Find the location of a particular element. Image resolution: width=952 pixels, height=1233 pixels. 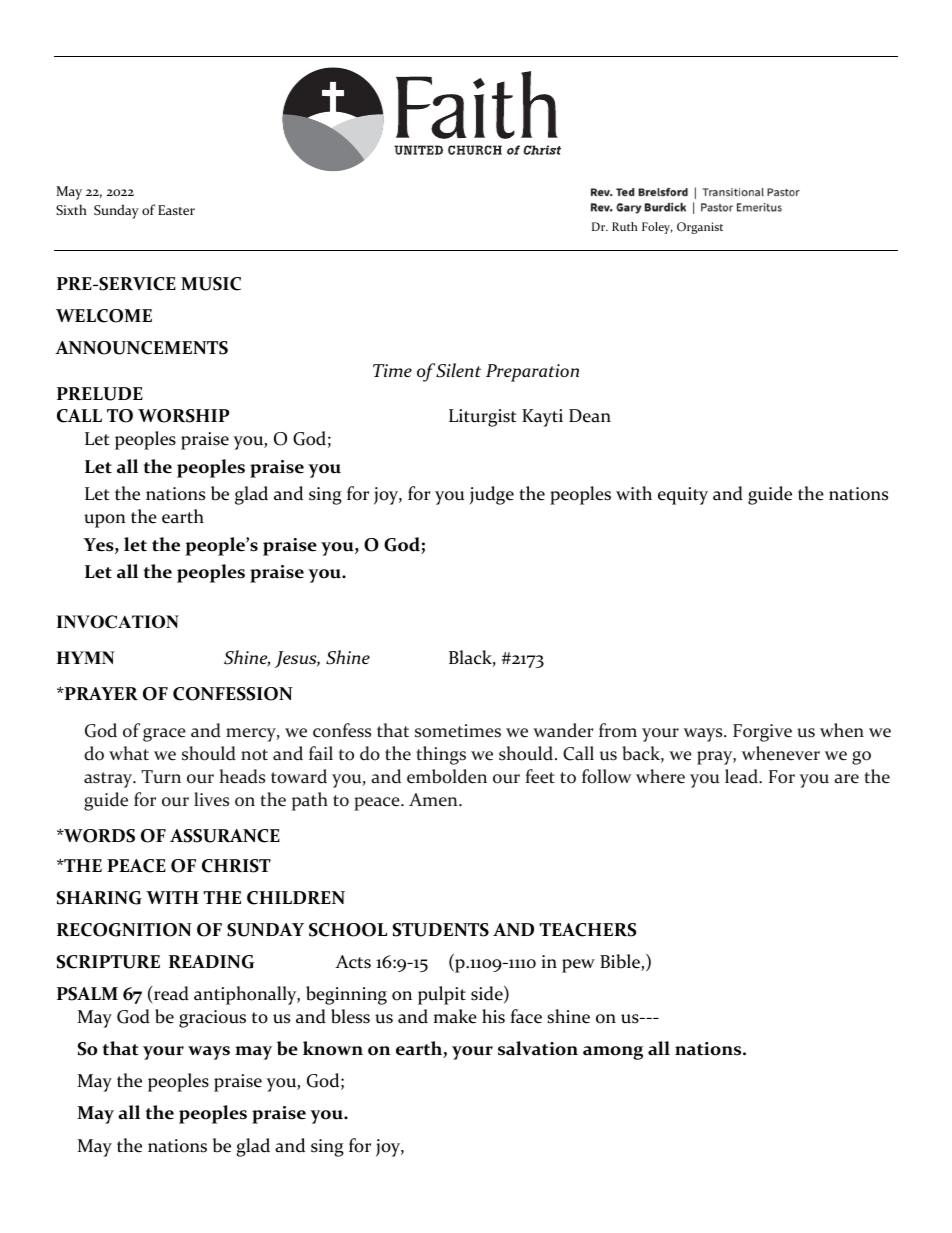

Easter is located at coordinates (176, 210).
